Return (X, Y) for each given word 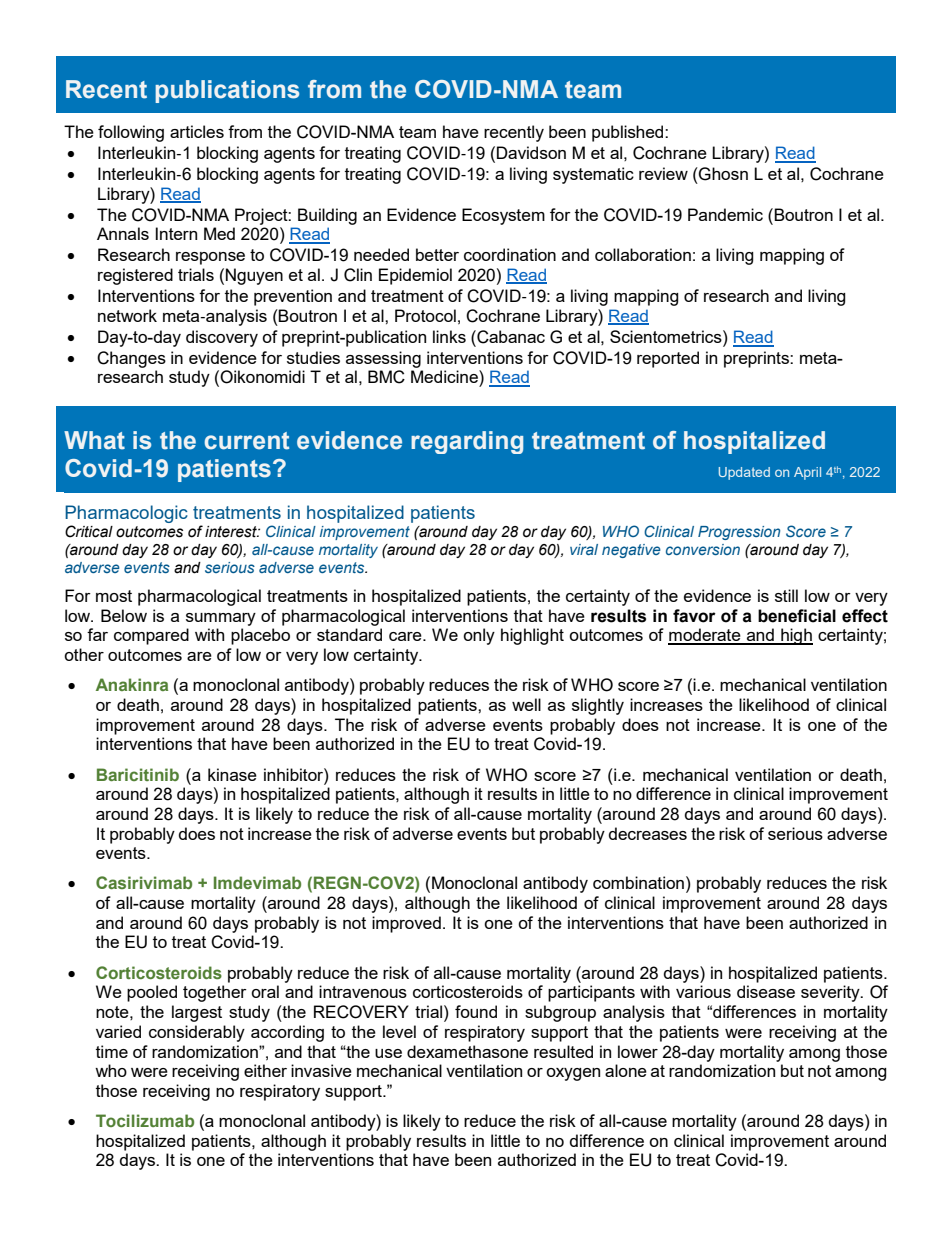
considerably (197, 1033)
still (786, 595)
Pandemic (725, 214)
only (479, 636)
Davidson (531, 152)
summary (221, 619)
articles (197, 131)
